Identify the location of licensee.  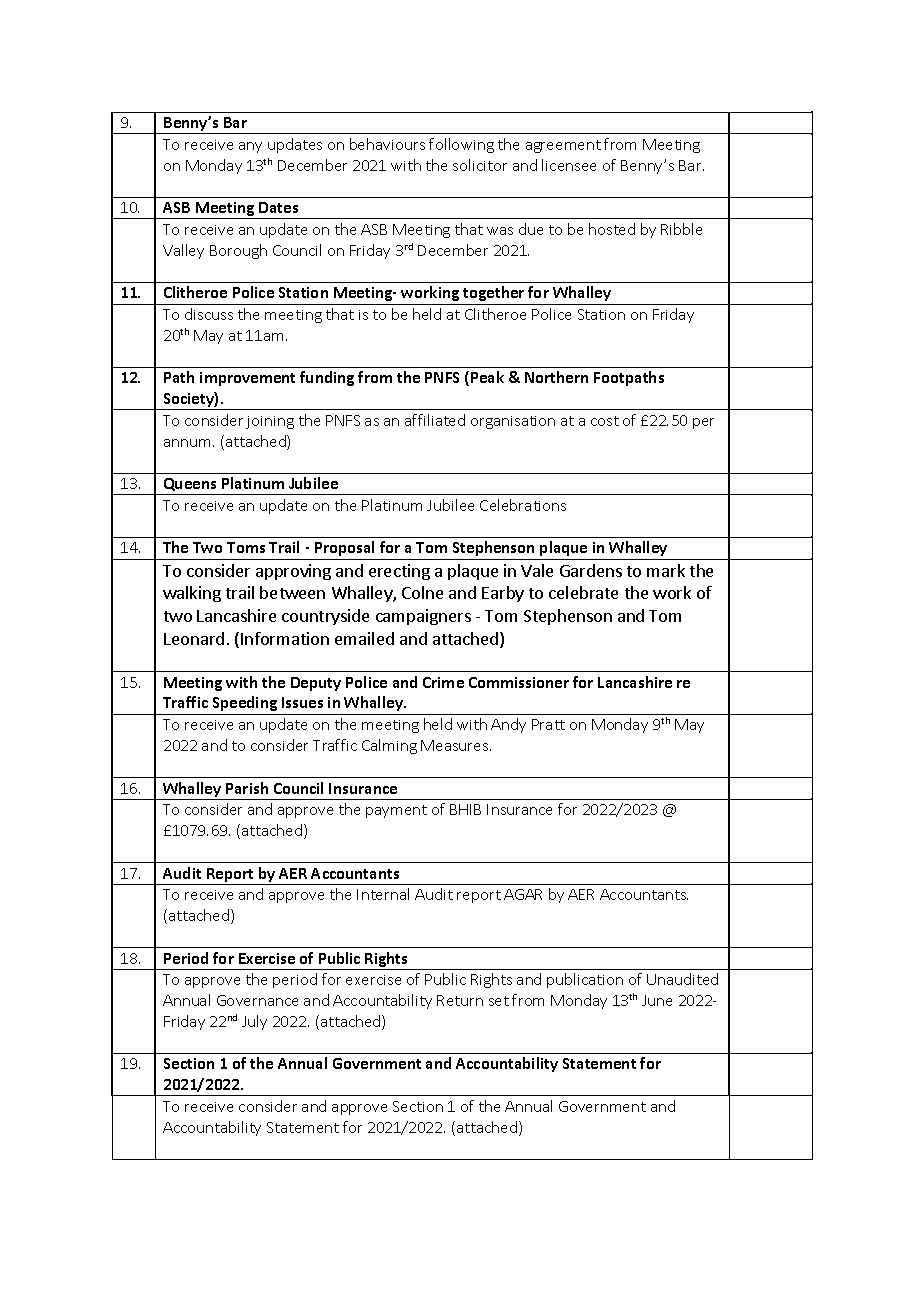
(569, 165).
